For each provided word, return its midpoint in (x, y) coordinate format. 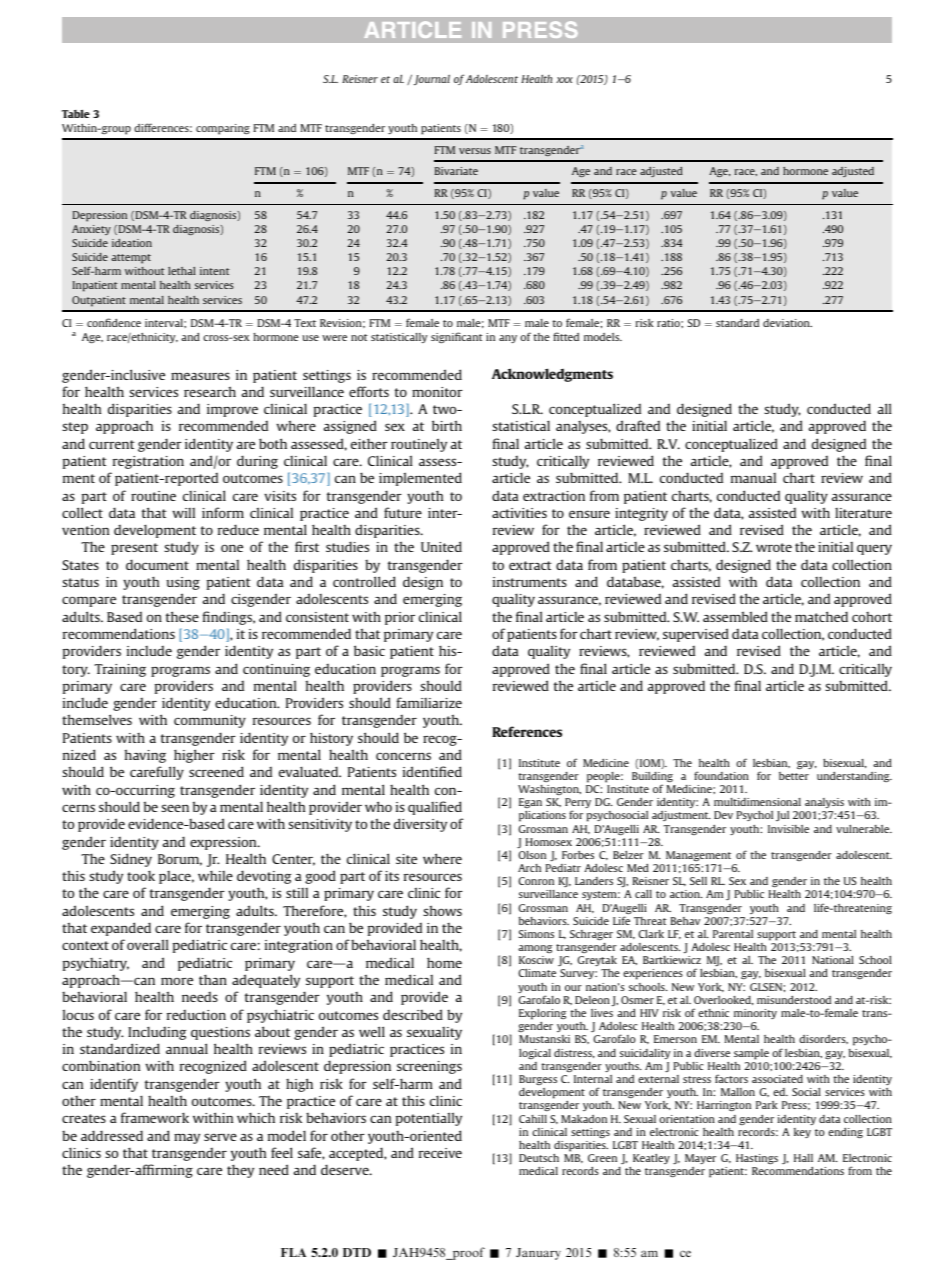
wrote (774, 547)
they (240, 1171)
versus (475, 151)
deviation (787, 323)
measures (200, 376)
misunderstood (794, 999)
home (444, 962)
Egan (530, 803)
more (177, 981)
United (441, 546)
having (145, 756)
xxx (564, 80)
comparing (223, 129)
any (508, 339)
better (794, 776)
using (183, 583)
